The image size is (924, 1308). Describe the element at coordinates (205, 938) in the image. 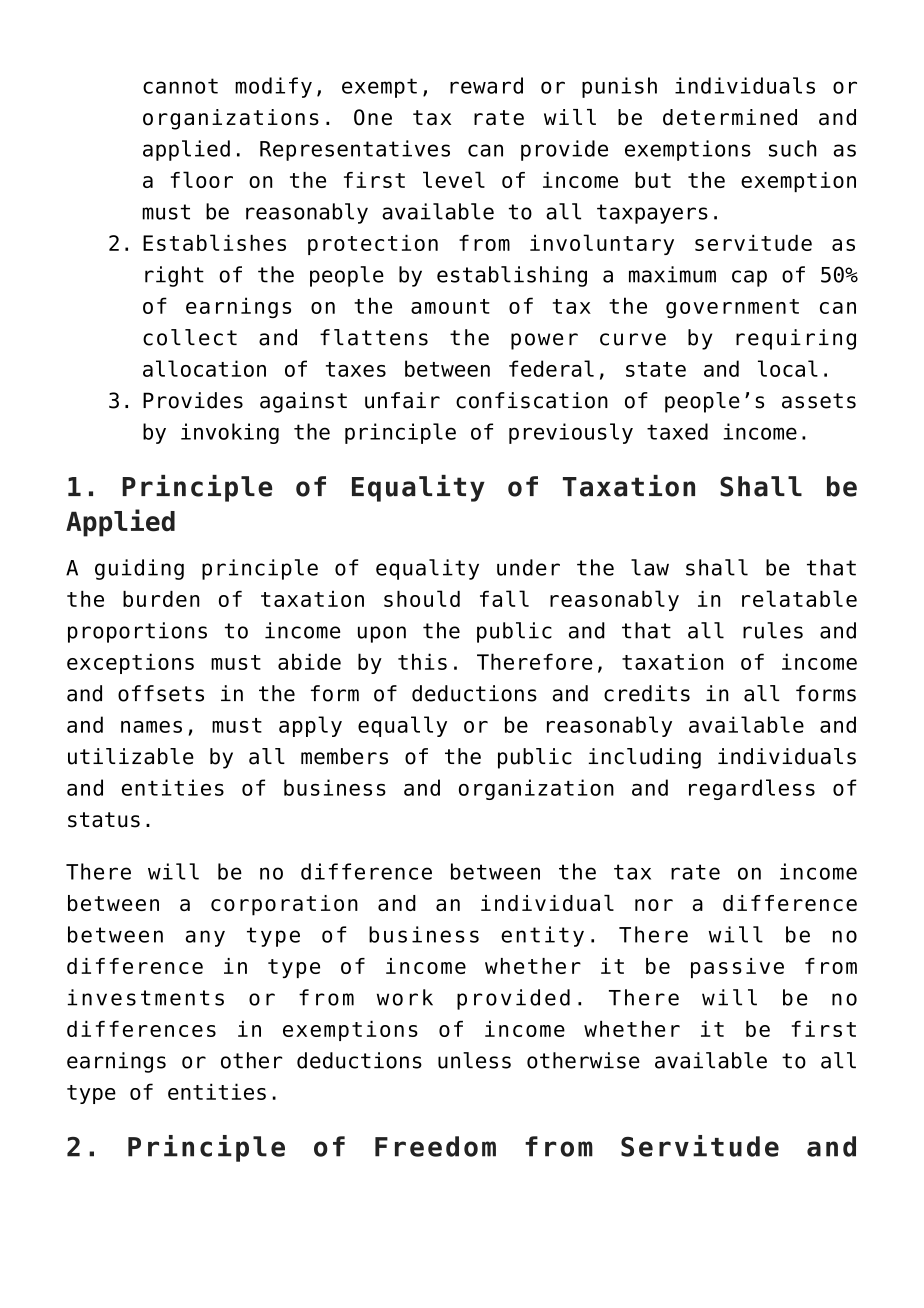

I see `any` at that location.
